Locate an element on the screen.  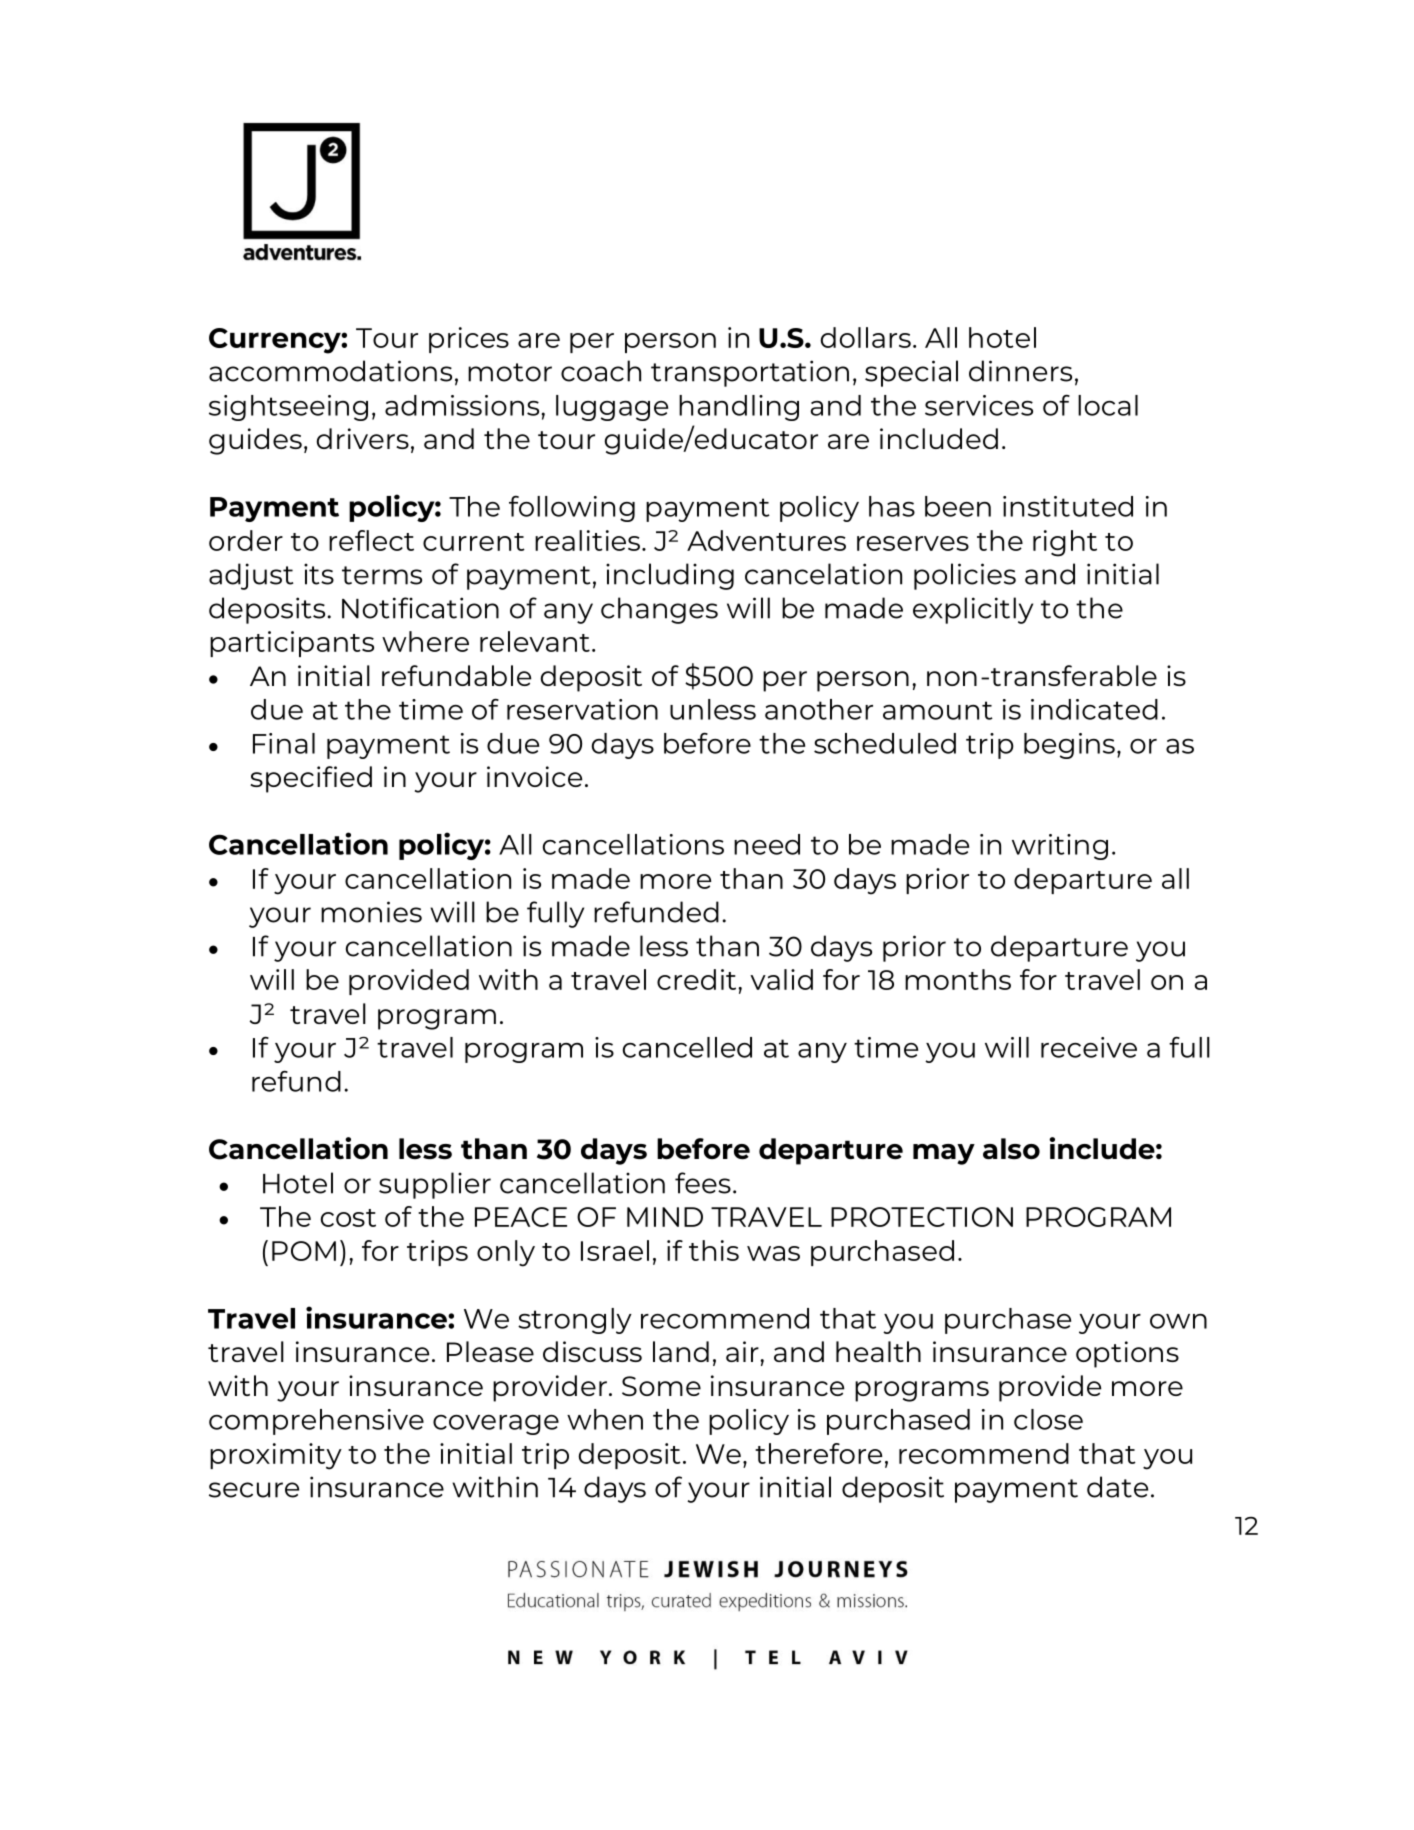
also is located at coordinates (1011, 1149).
